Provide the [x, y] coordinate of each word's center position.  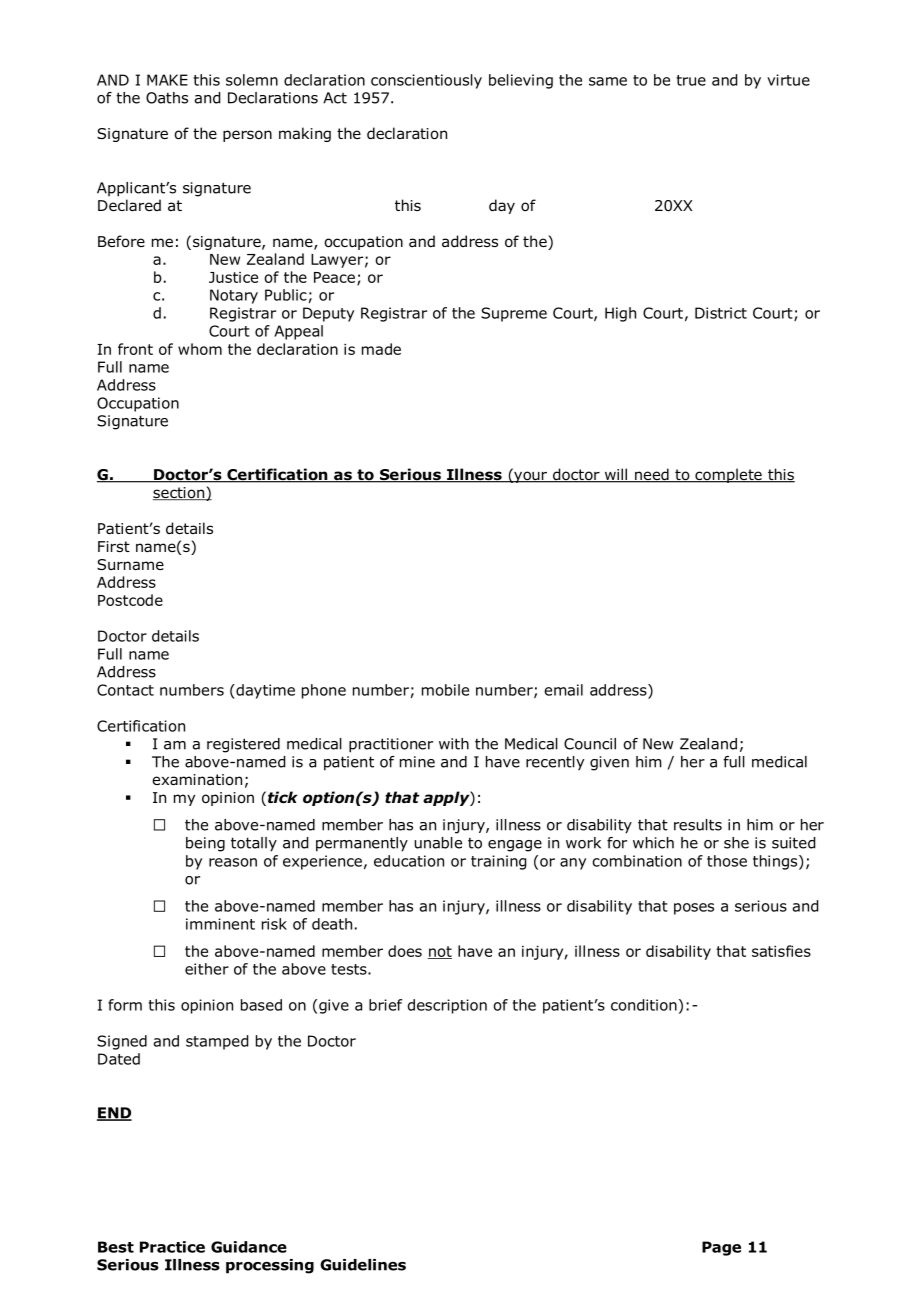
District [721, 313]
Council [590, 744]
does [405, 951]
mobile [445, 690]
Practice [172, 1247]
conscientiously [426, 81]
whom [200, 349]
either [207, 969]
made [381, 349]
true [691, 80]
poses [694, 909]
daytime [264, 691]
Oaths [167, 98]
